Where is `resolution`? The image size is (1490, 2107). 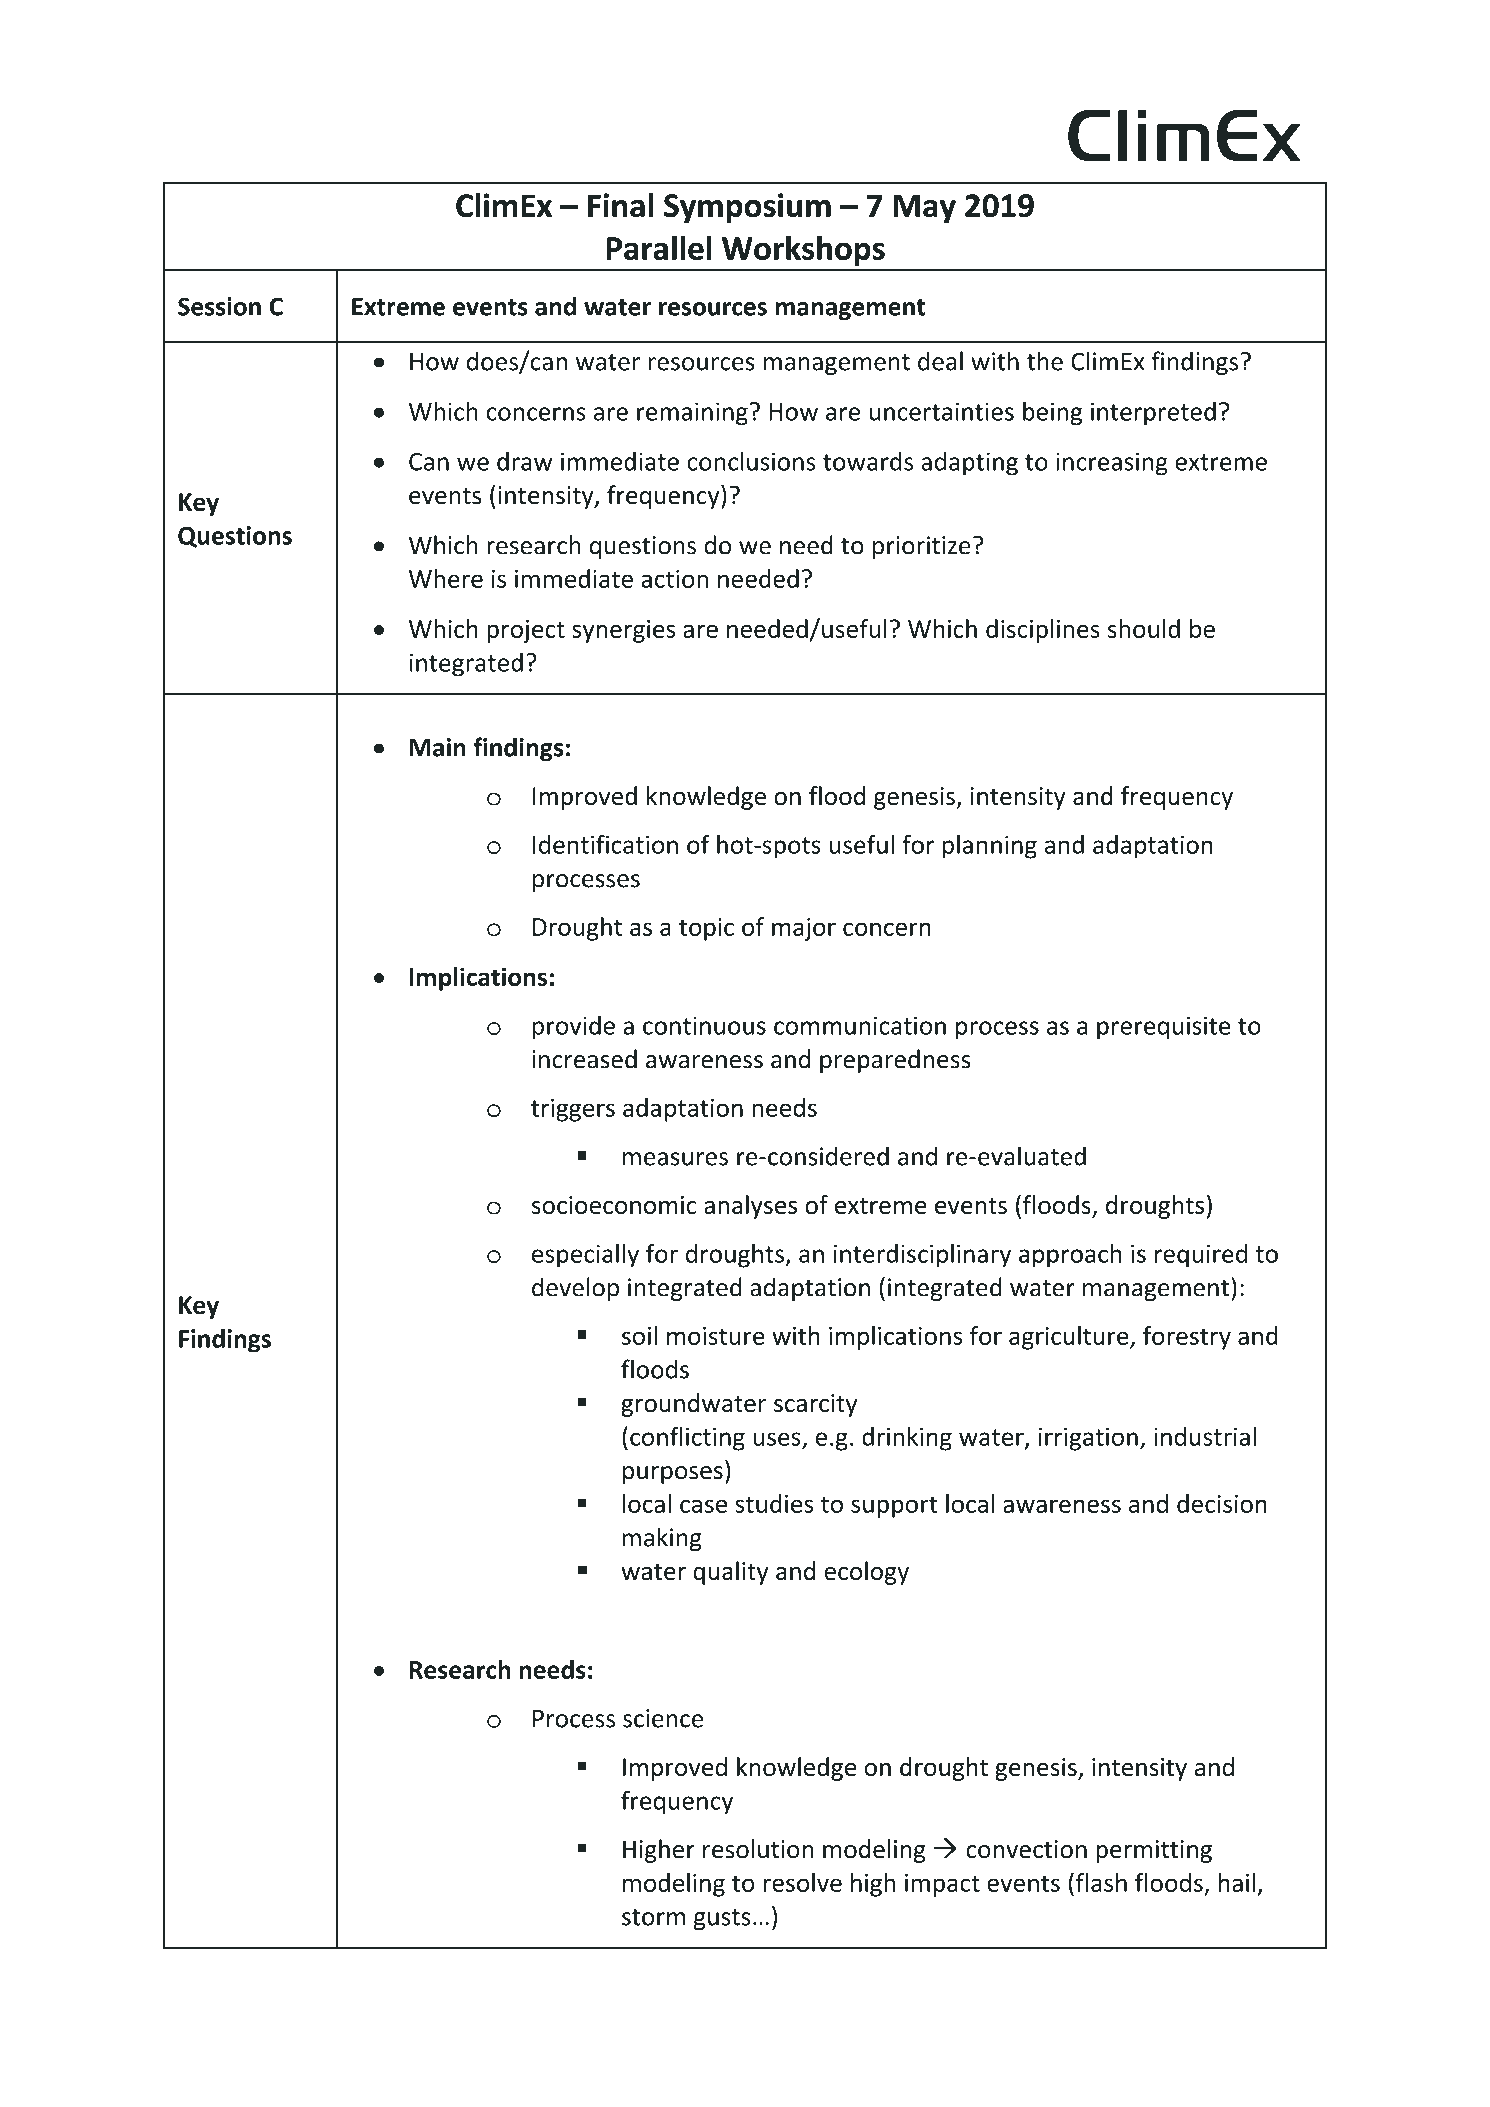 resolution is located at coordinates (758, 1849).
